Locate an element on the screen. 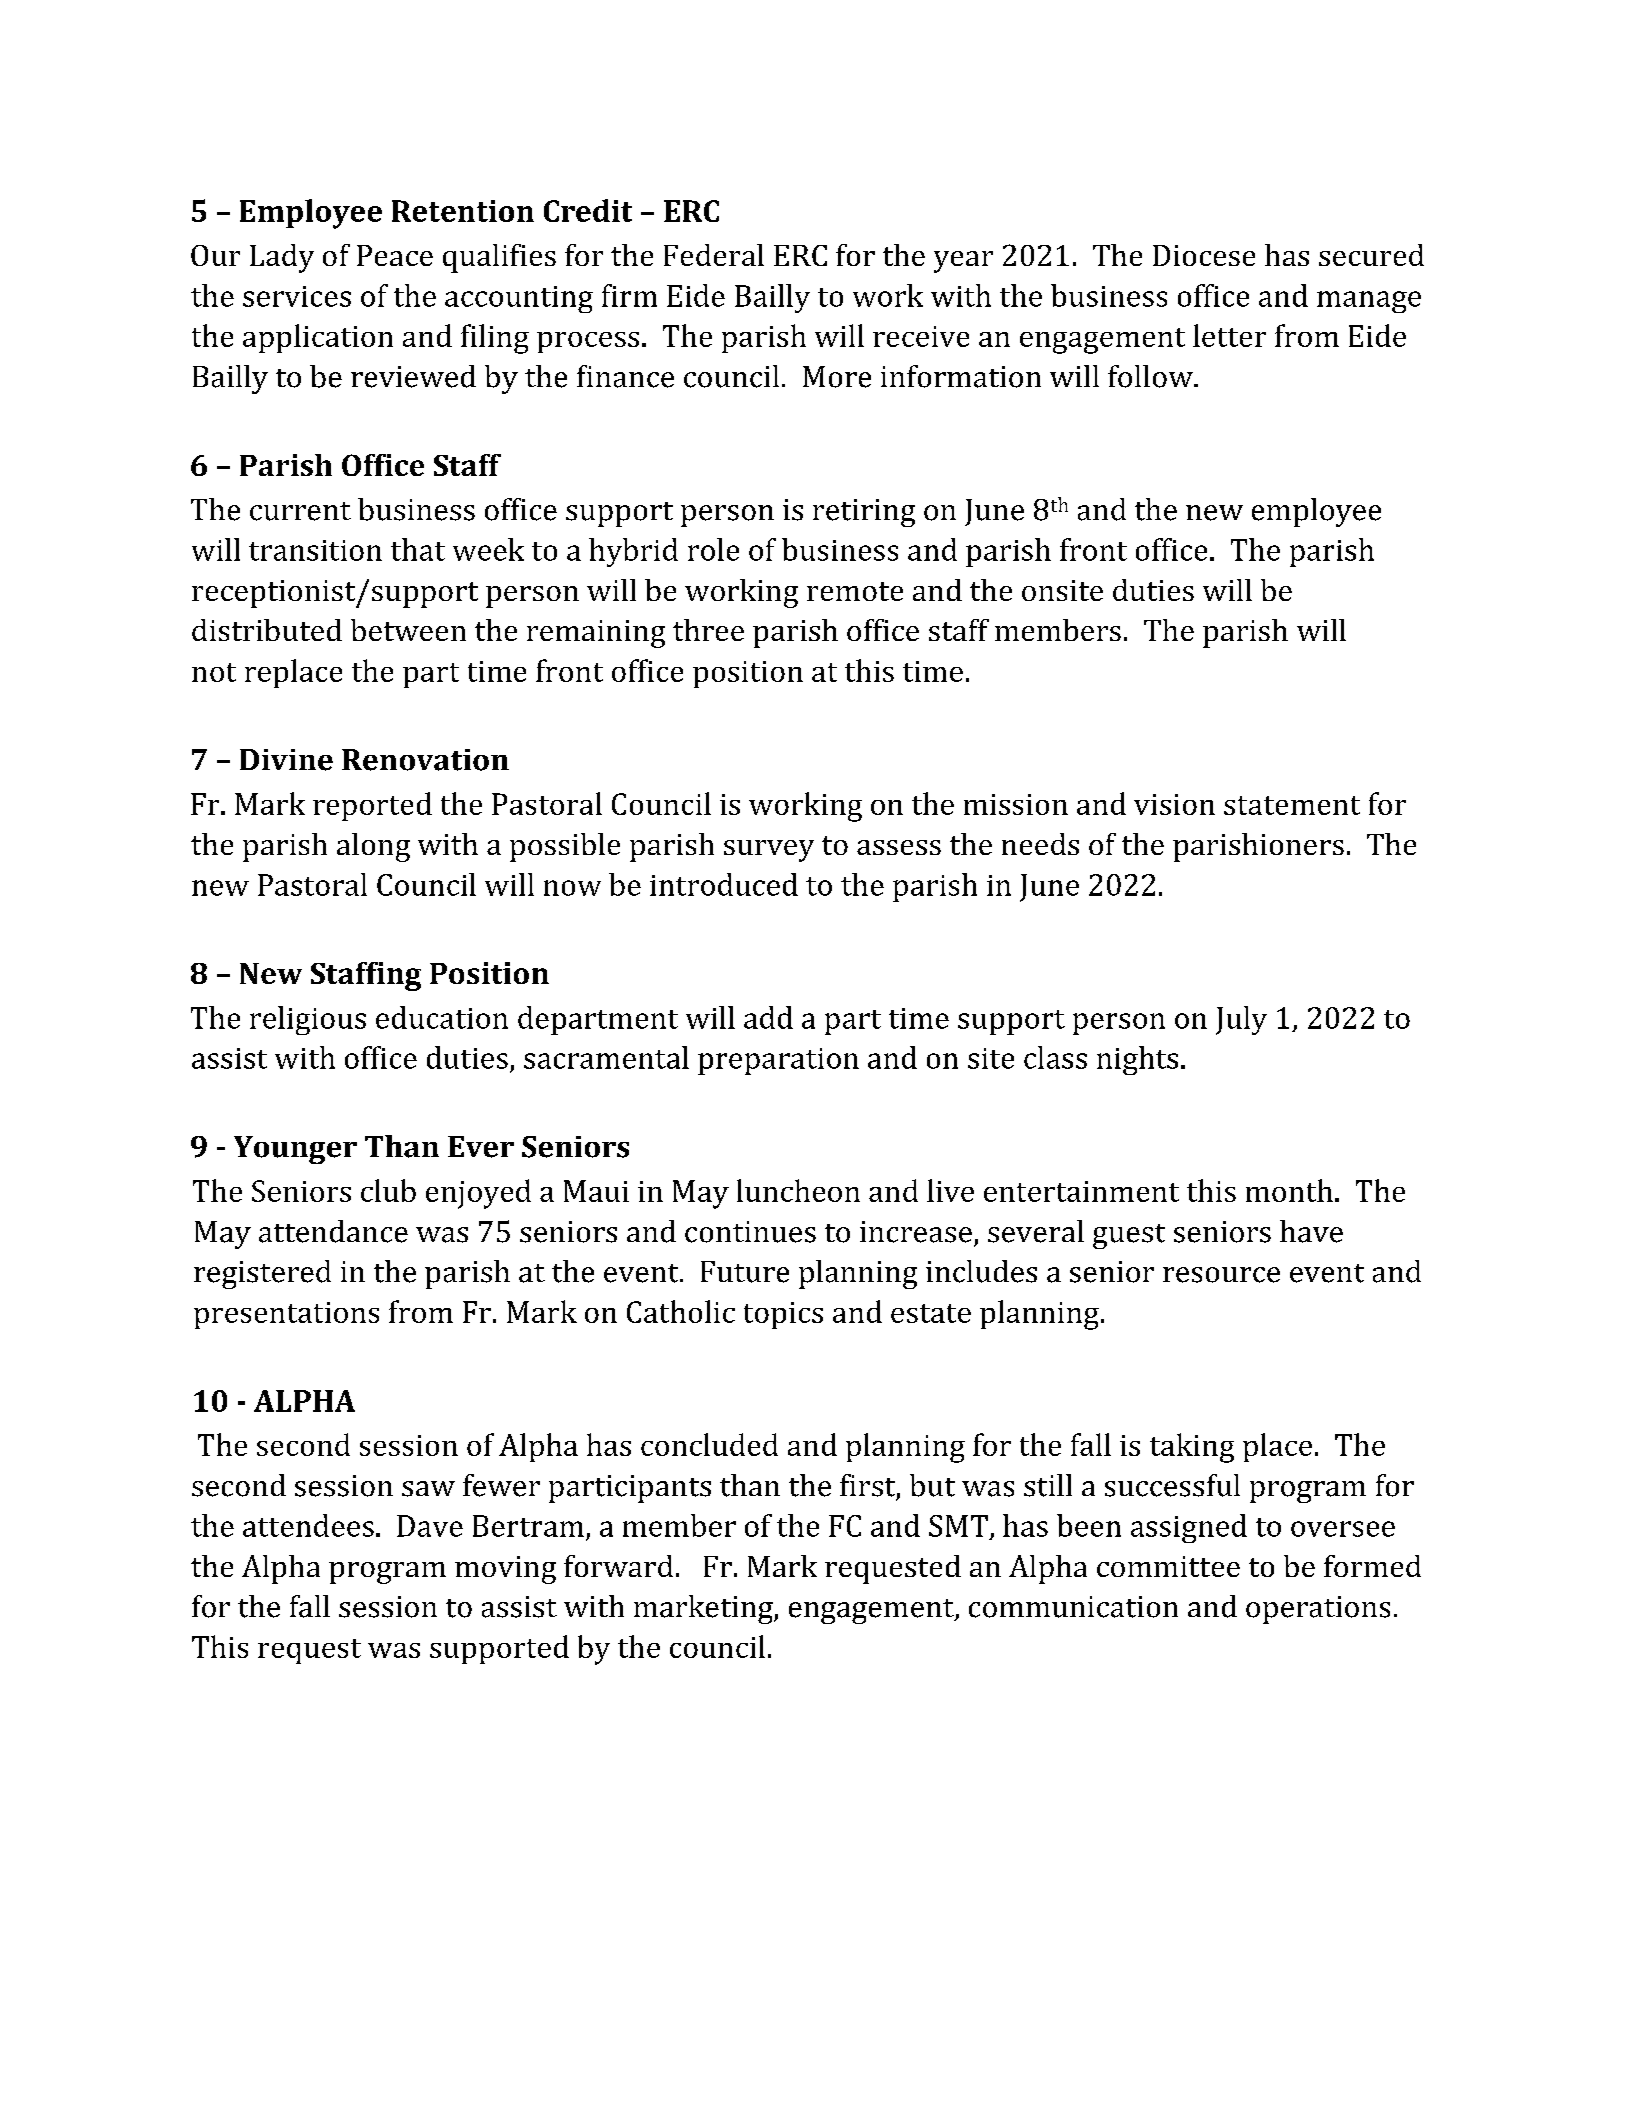 This screenshot has height=2105, width=1627. continues is located at coordinates (750, 1232).
